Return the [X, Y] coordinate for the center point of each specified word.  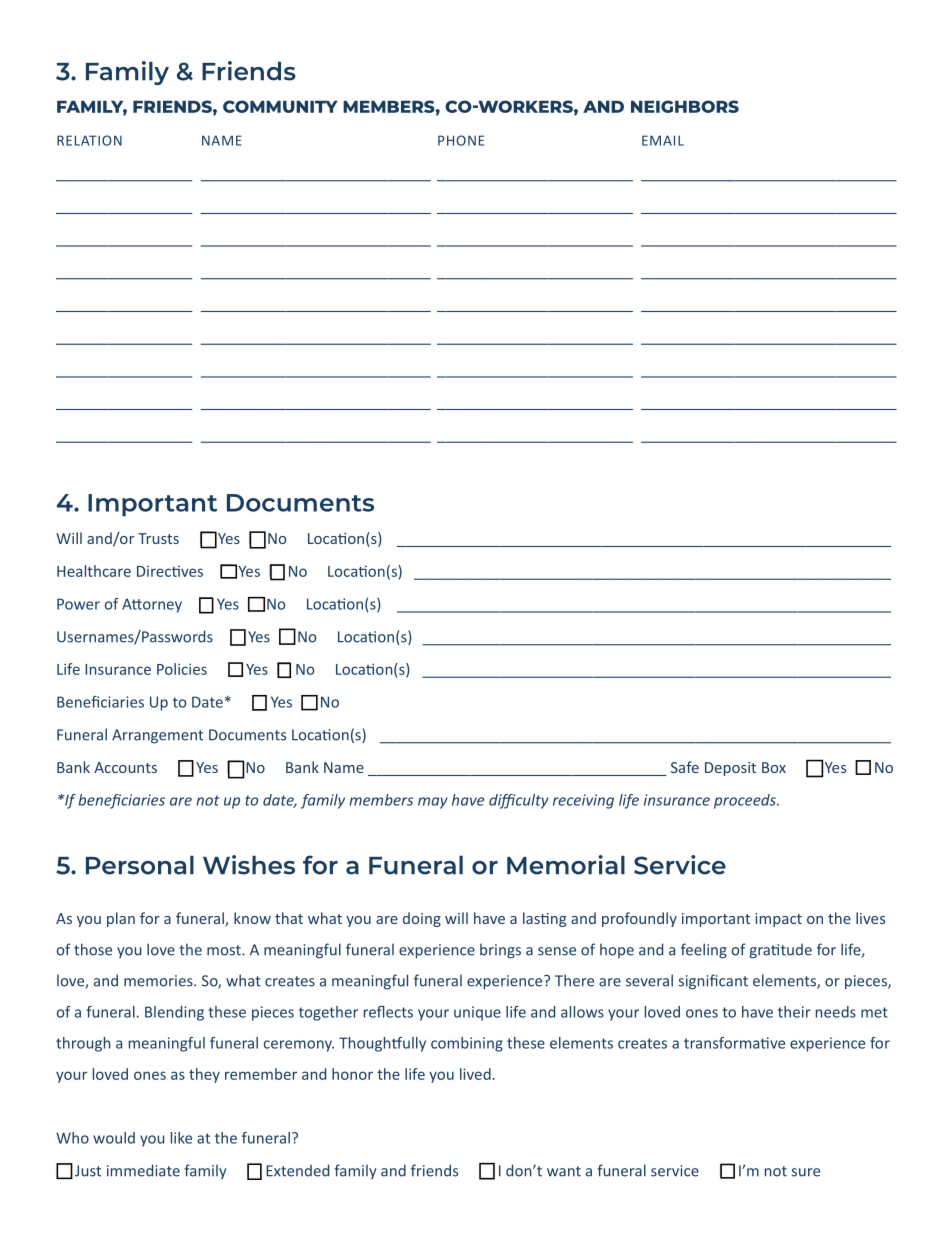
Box [774, 767]
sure [806, 1172]
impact [778, 920]
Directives [170, 571]
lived [475, 1074]
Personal [140, 865]
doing [422, 919]
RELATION [89, 140]
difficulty [519, 801]
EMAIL [663, 140]
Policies [182, 669]
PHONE [461, 140]
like [181, 1138]
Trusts [158, 538]
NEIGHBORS [685, 106]
